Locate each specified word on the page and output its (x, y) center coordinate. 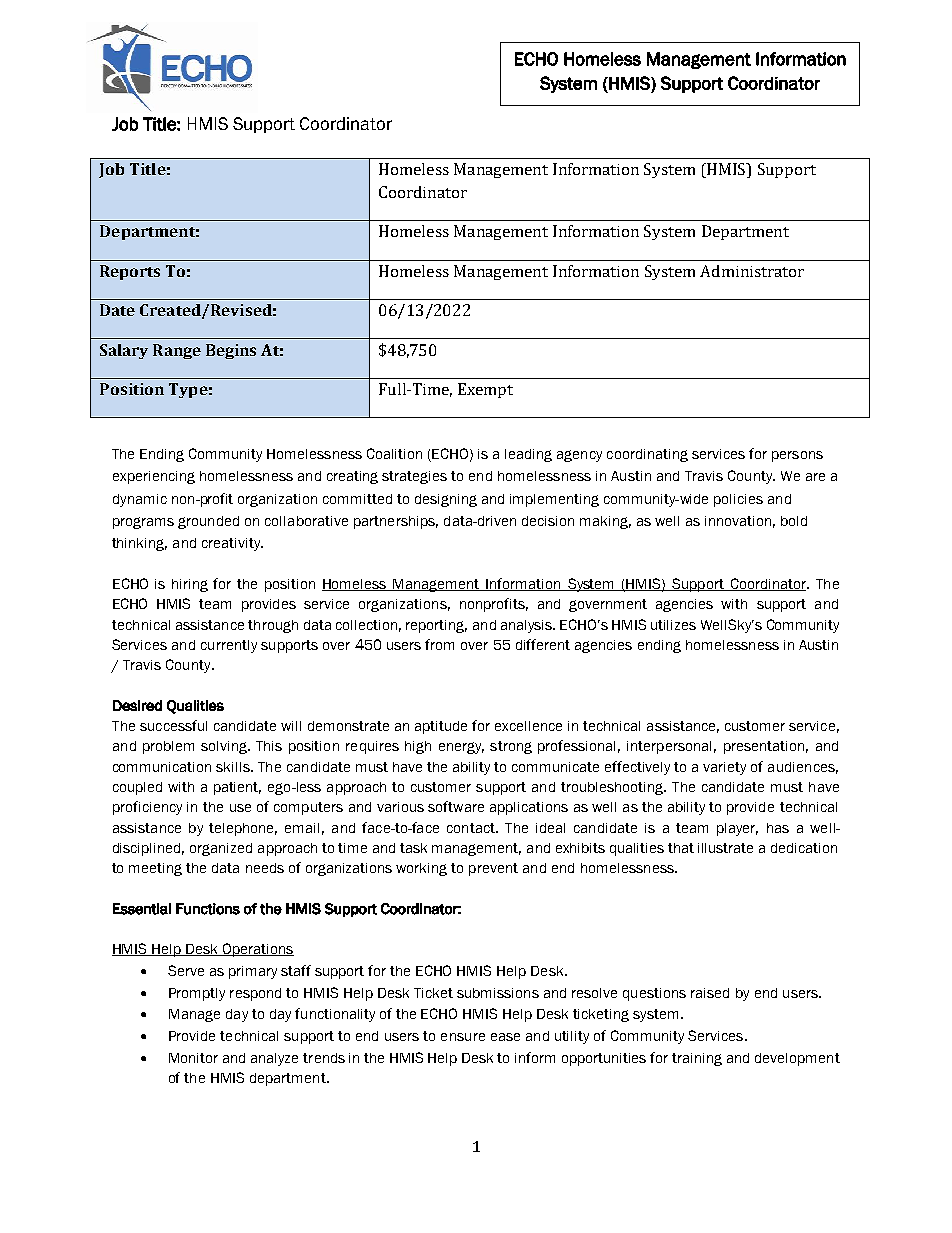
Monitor (193, 1058)
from (439, 644)
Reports (130, 272)
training (697, 1059)
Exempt (485, 390)
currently (229, 646)
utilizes (673, 625)
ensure (463, 1037)
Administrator (752, 271)
